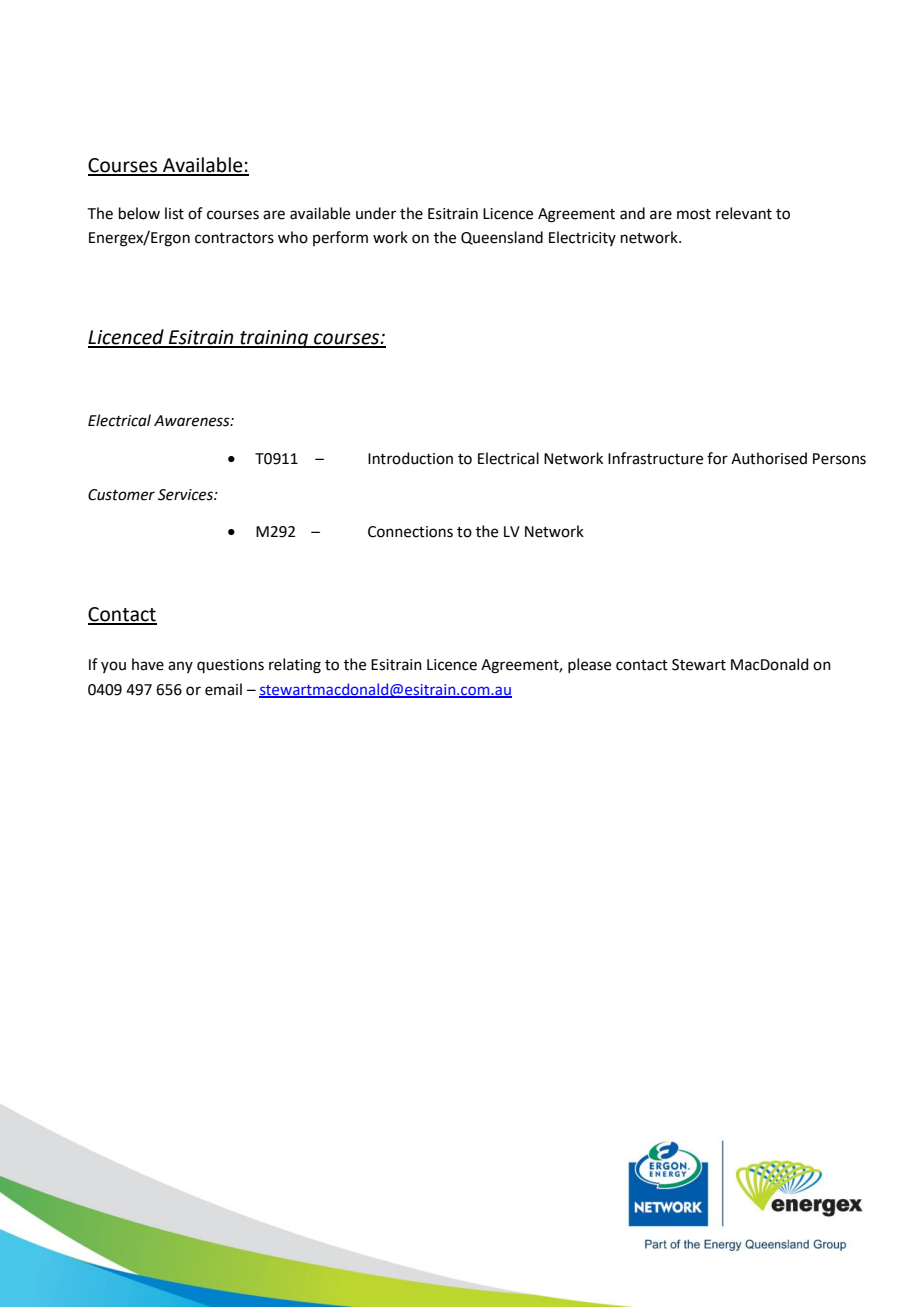  I want to click on contractors, so click(234, 238).
